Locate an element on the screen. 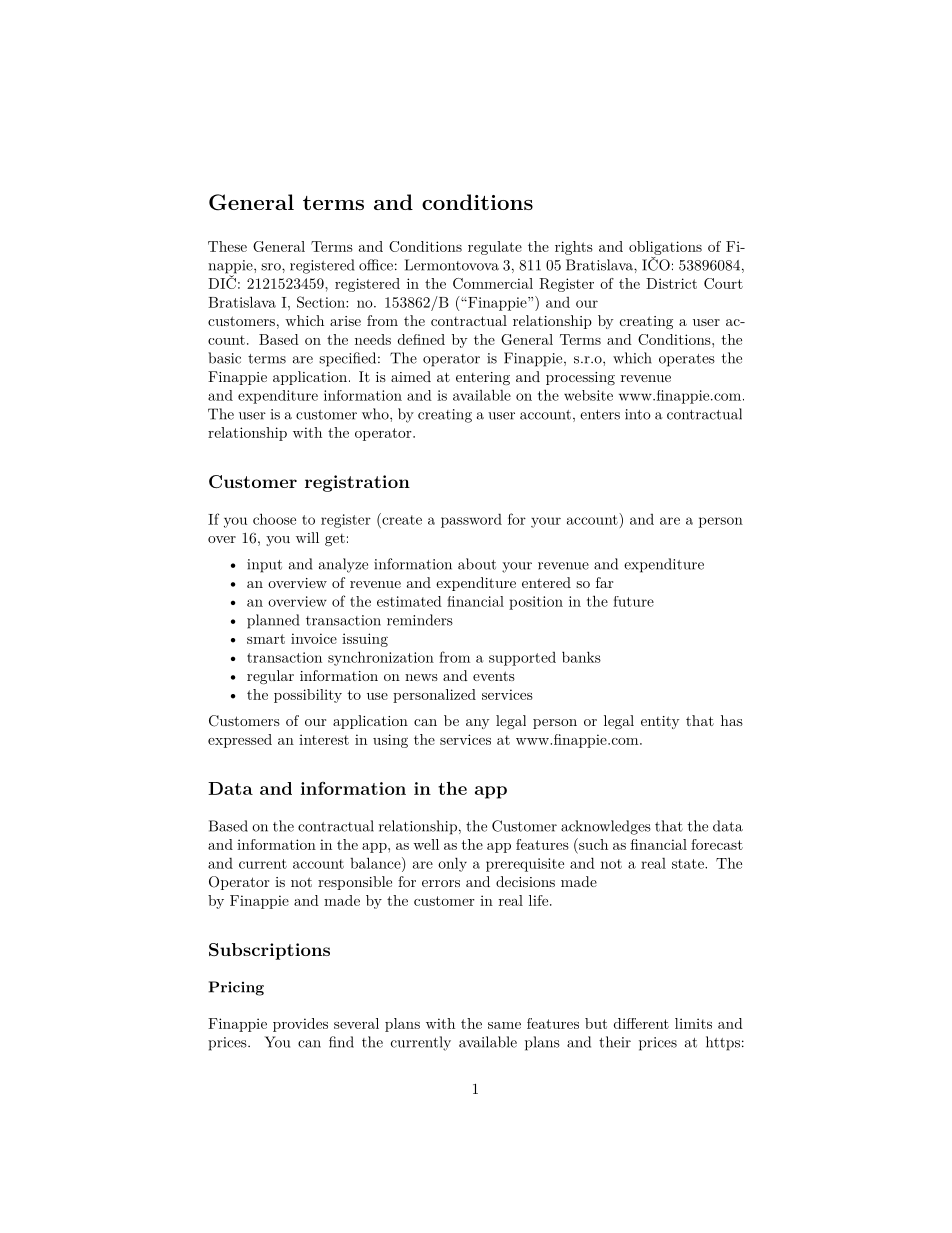 This screenshot has width=952, height=1233. only is located at coordinates (452, 864).
